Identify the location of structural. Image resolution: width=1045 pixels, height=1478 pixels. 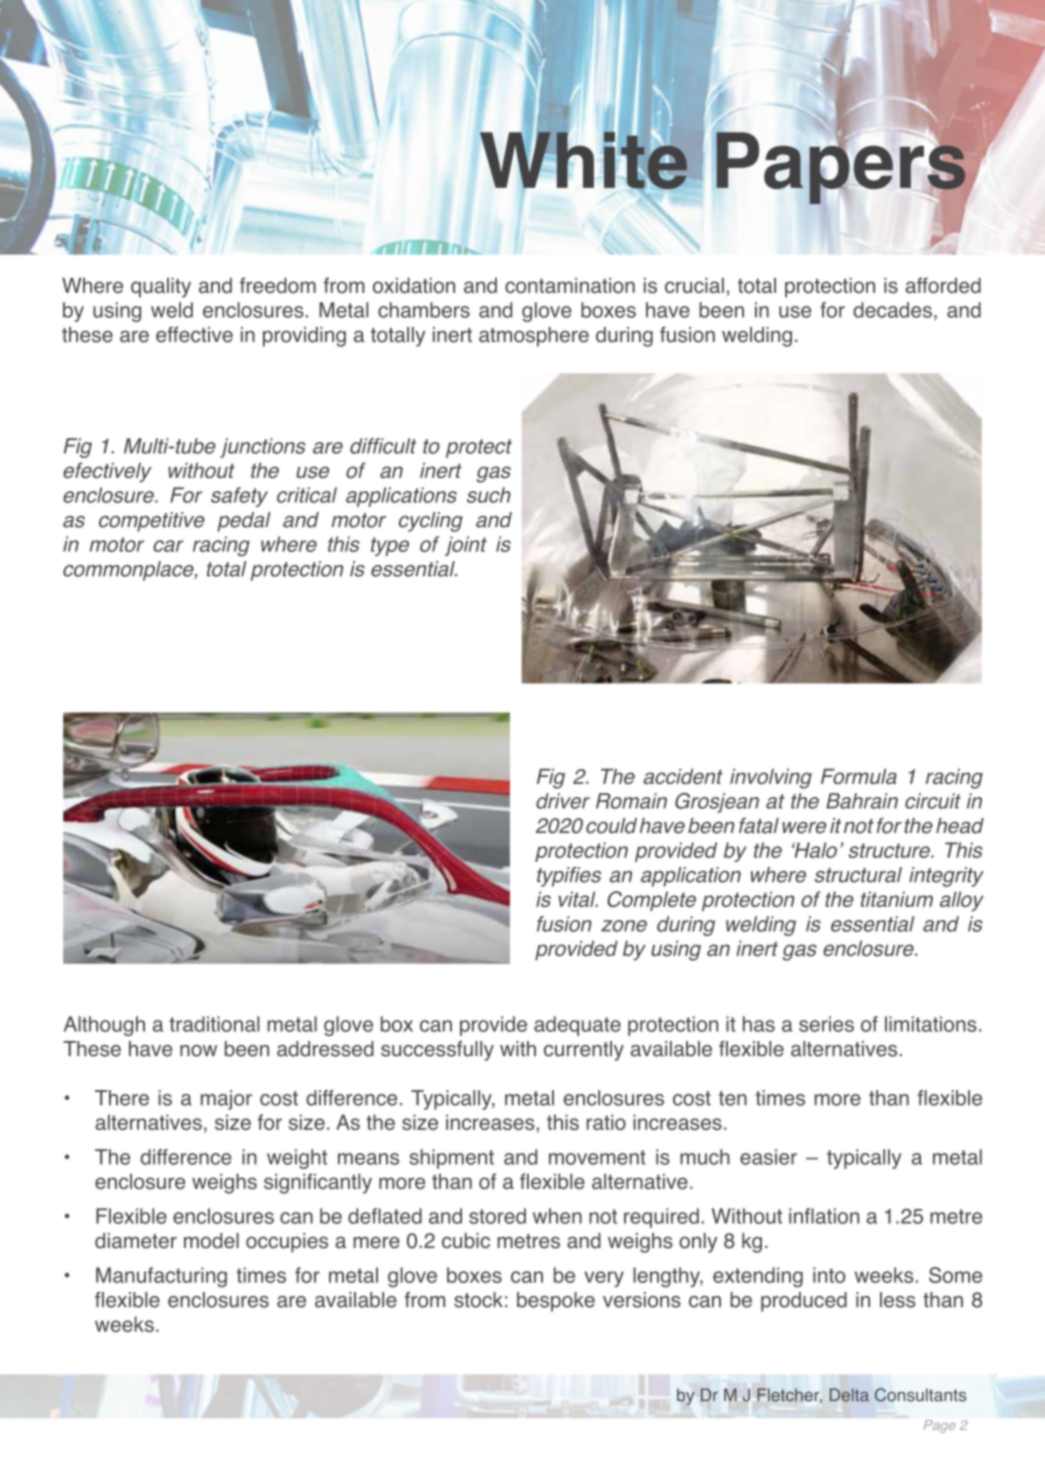
(858, 875).
